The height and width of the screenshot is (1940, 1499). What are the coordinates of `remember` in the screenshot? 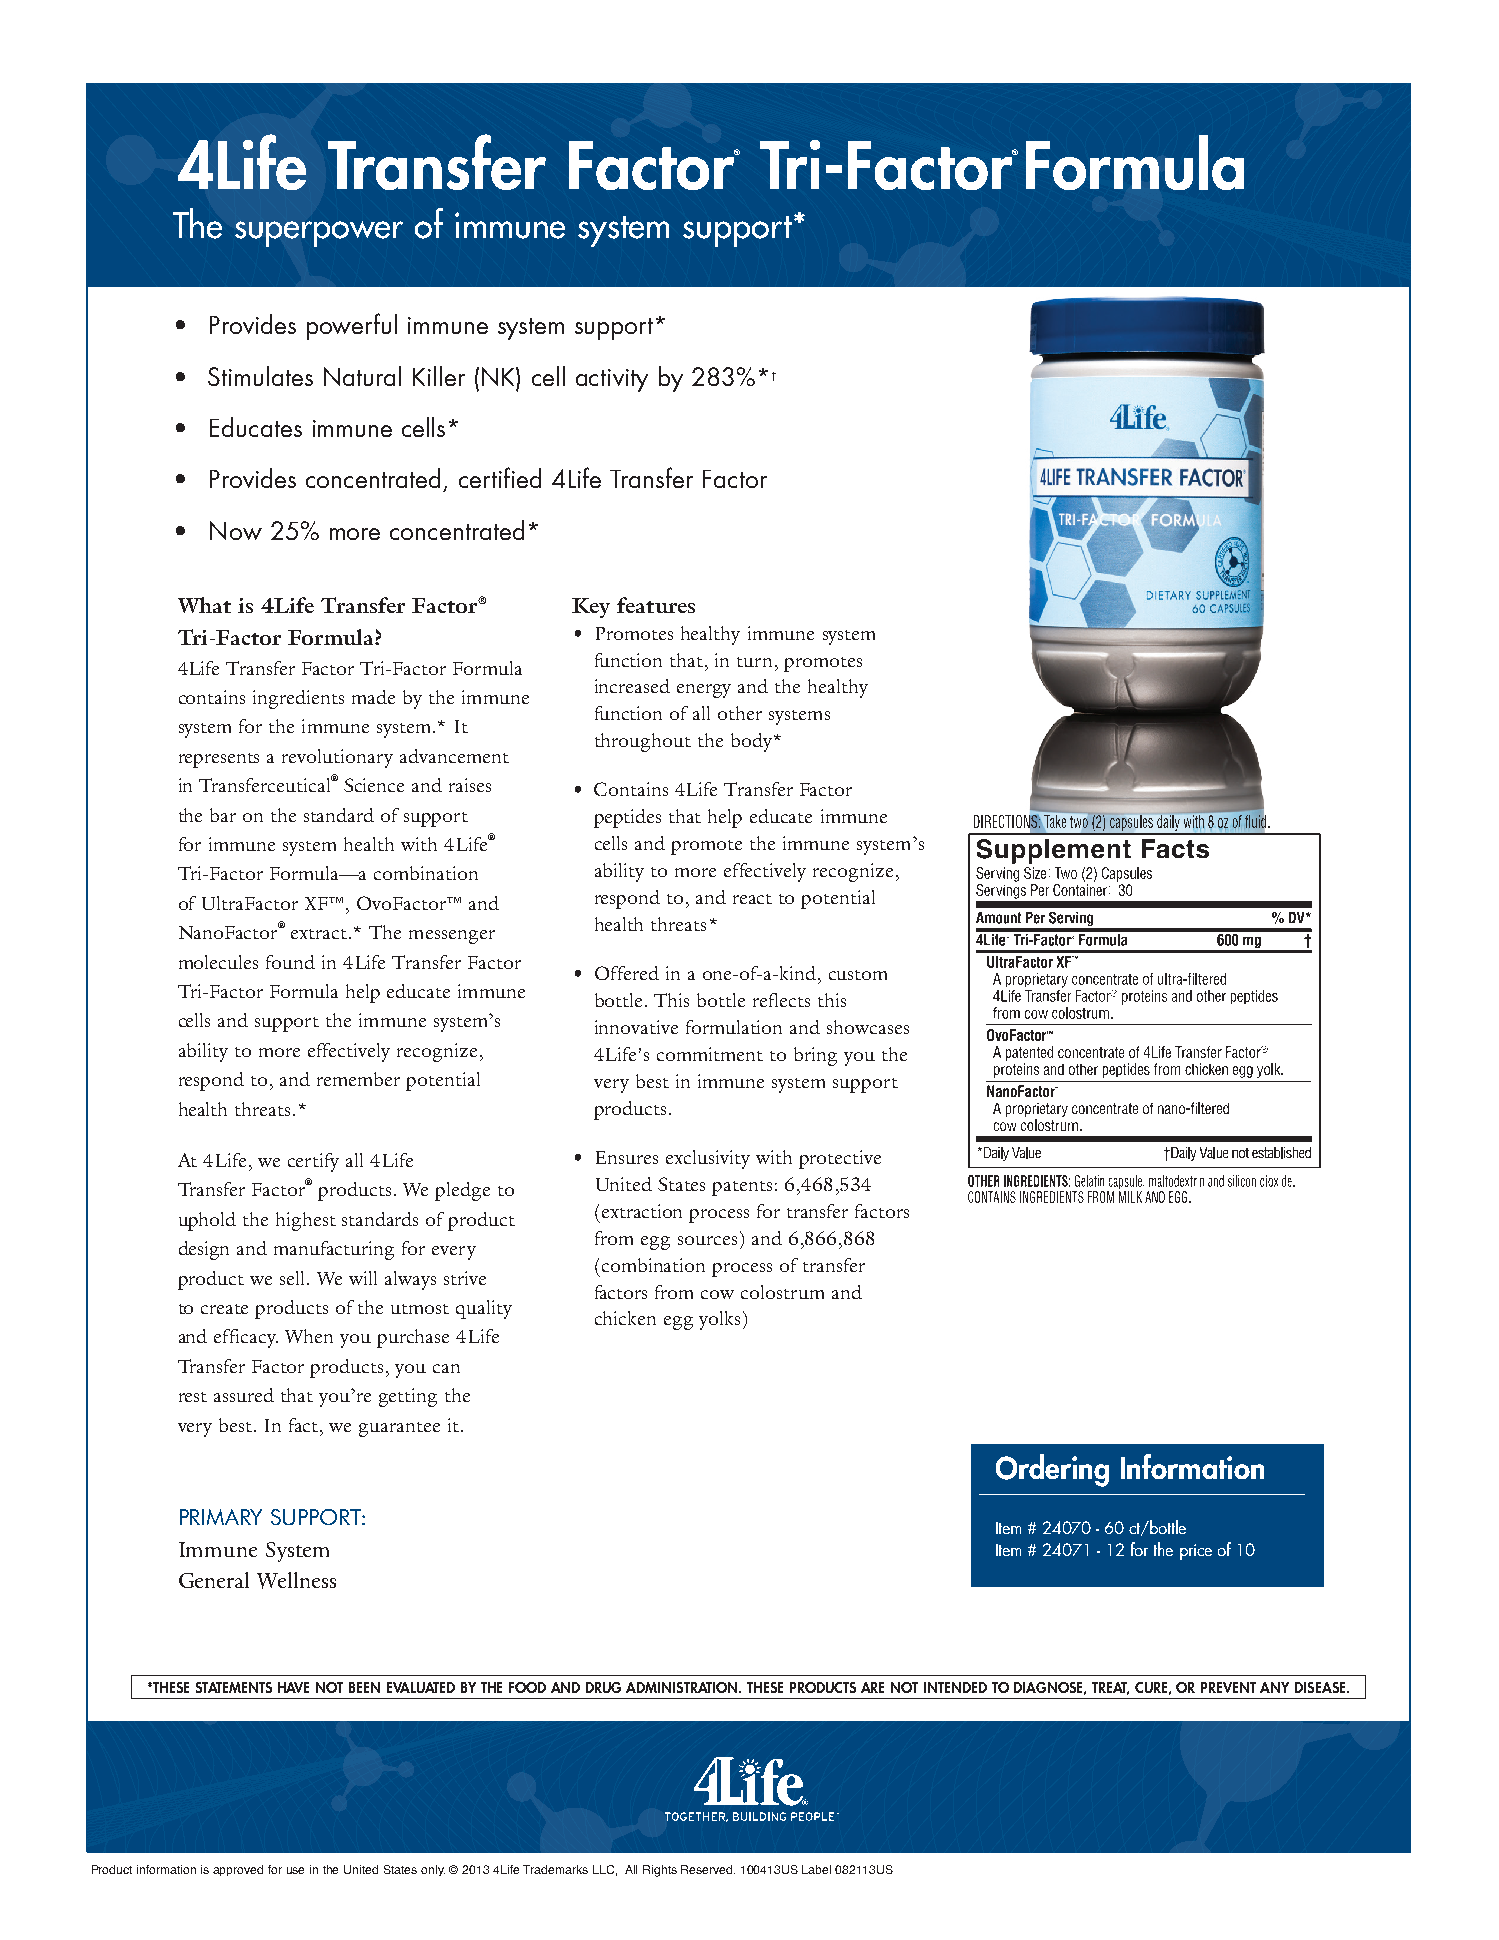 It's located at (358, 1079).
